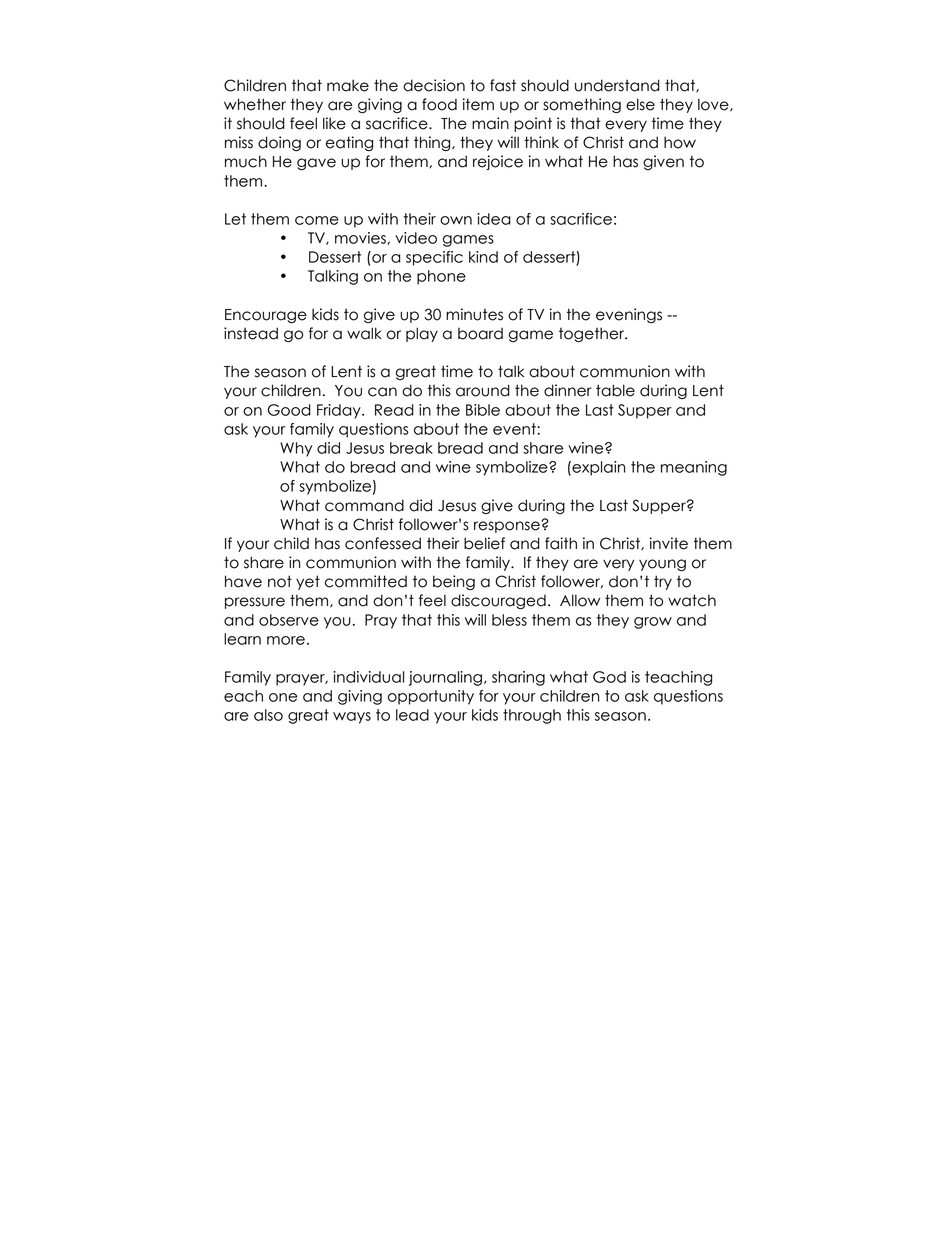 The height and width of the image is (1233, 952). What do you see at coordinates (478, 104) in the image?
I see `item` at bounding box center [478, 104].
